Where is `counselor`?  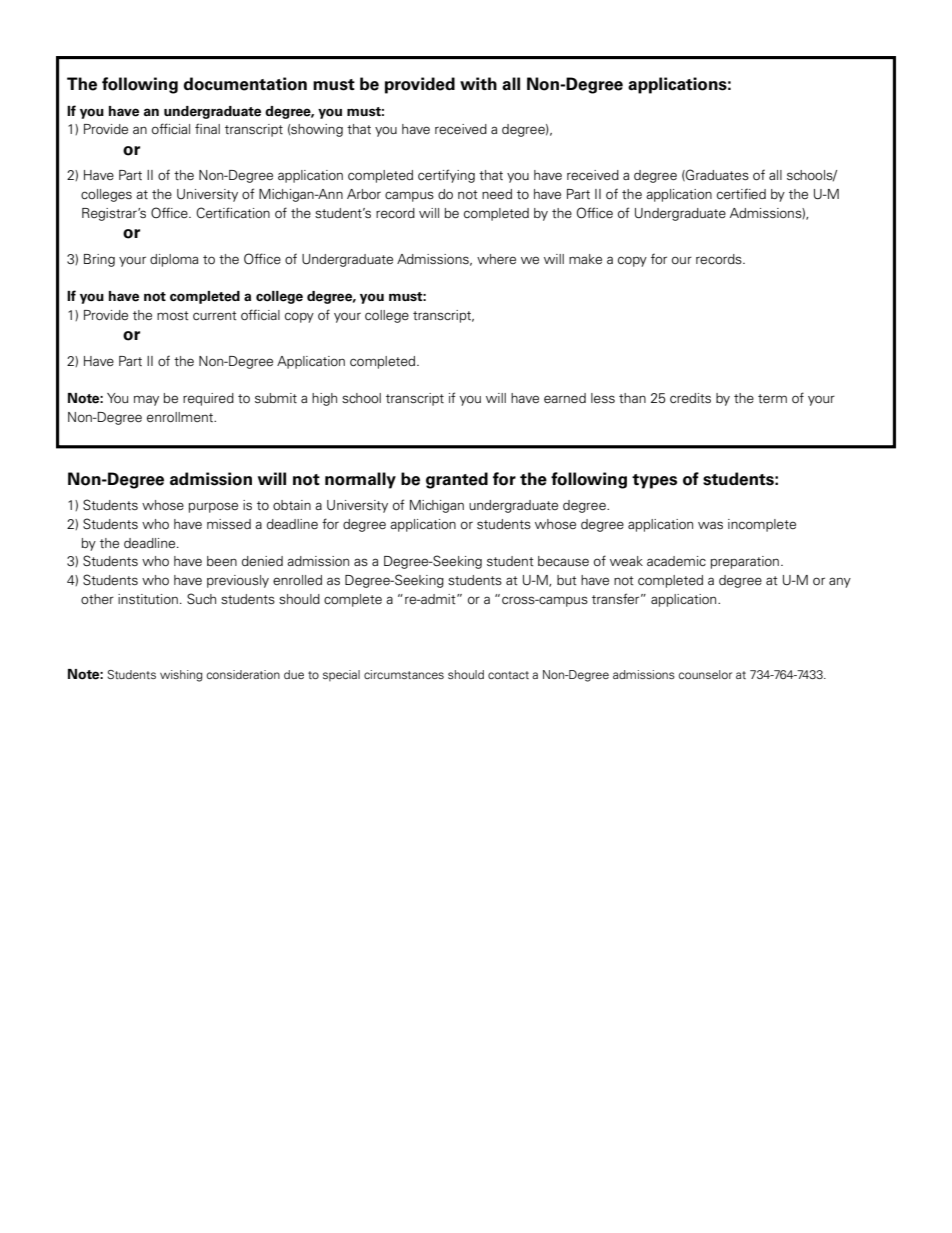 counselor is located at coordinates (705, 674).
